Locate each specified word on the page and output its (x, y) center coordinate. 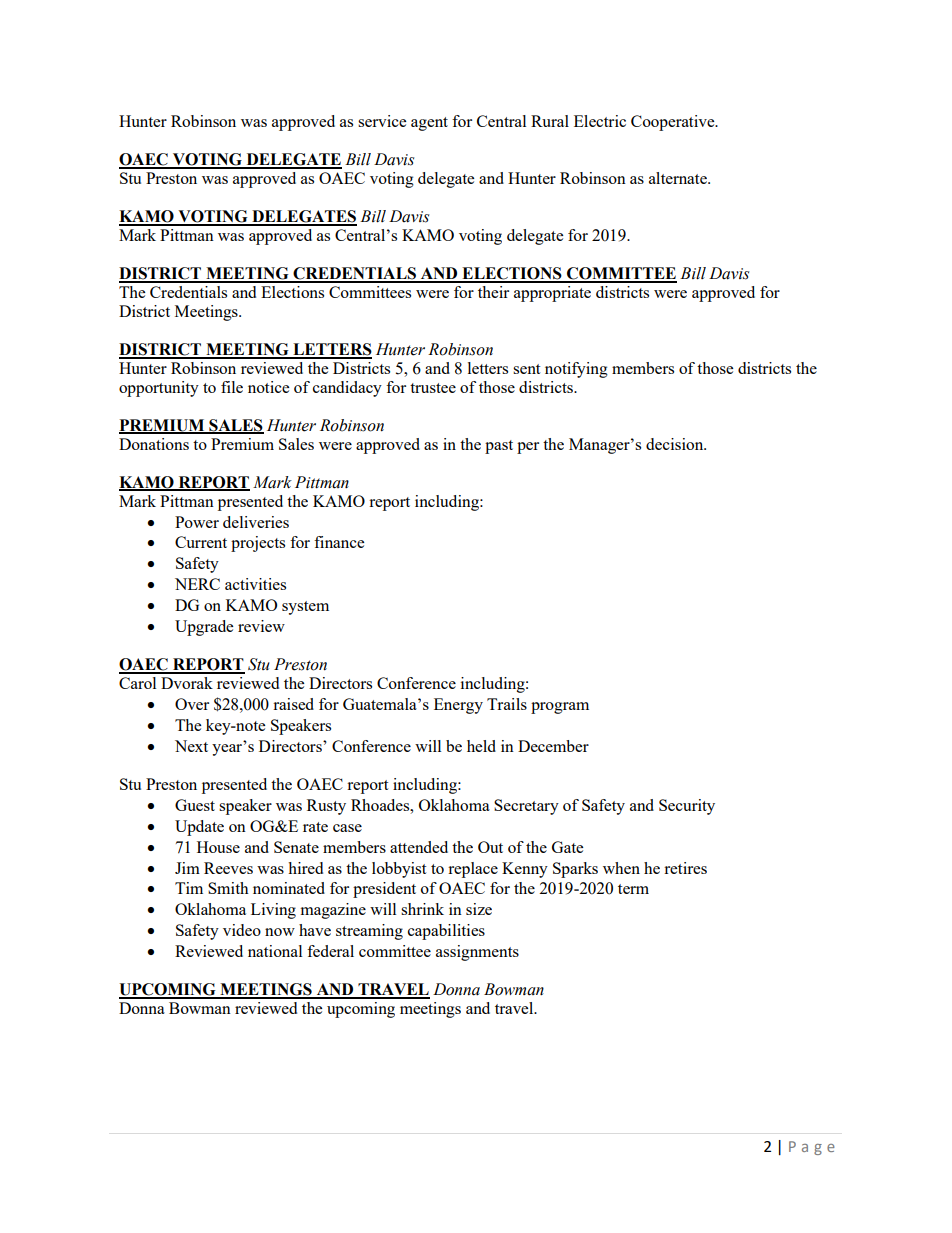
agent (429, 124)
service (382, 121)
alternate (679, 178)
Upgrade (204, 628)
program (560, 708)
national (275, 951)
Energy (458, 706)
